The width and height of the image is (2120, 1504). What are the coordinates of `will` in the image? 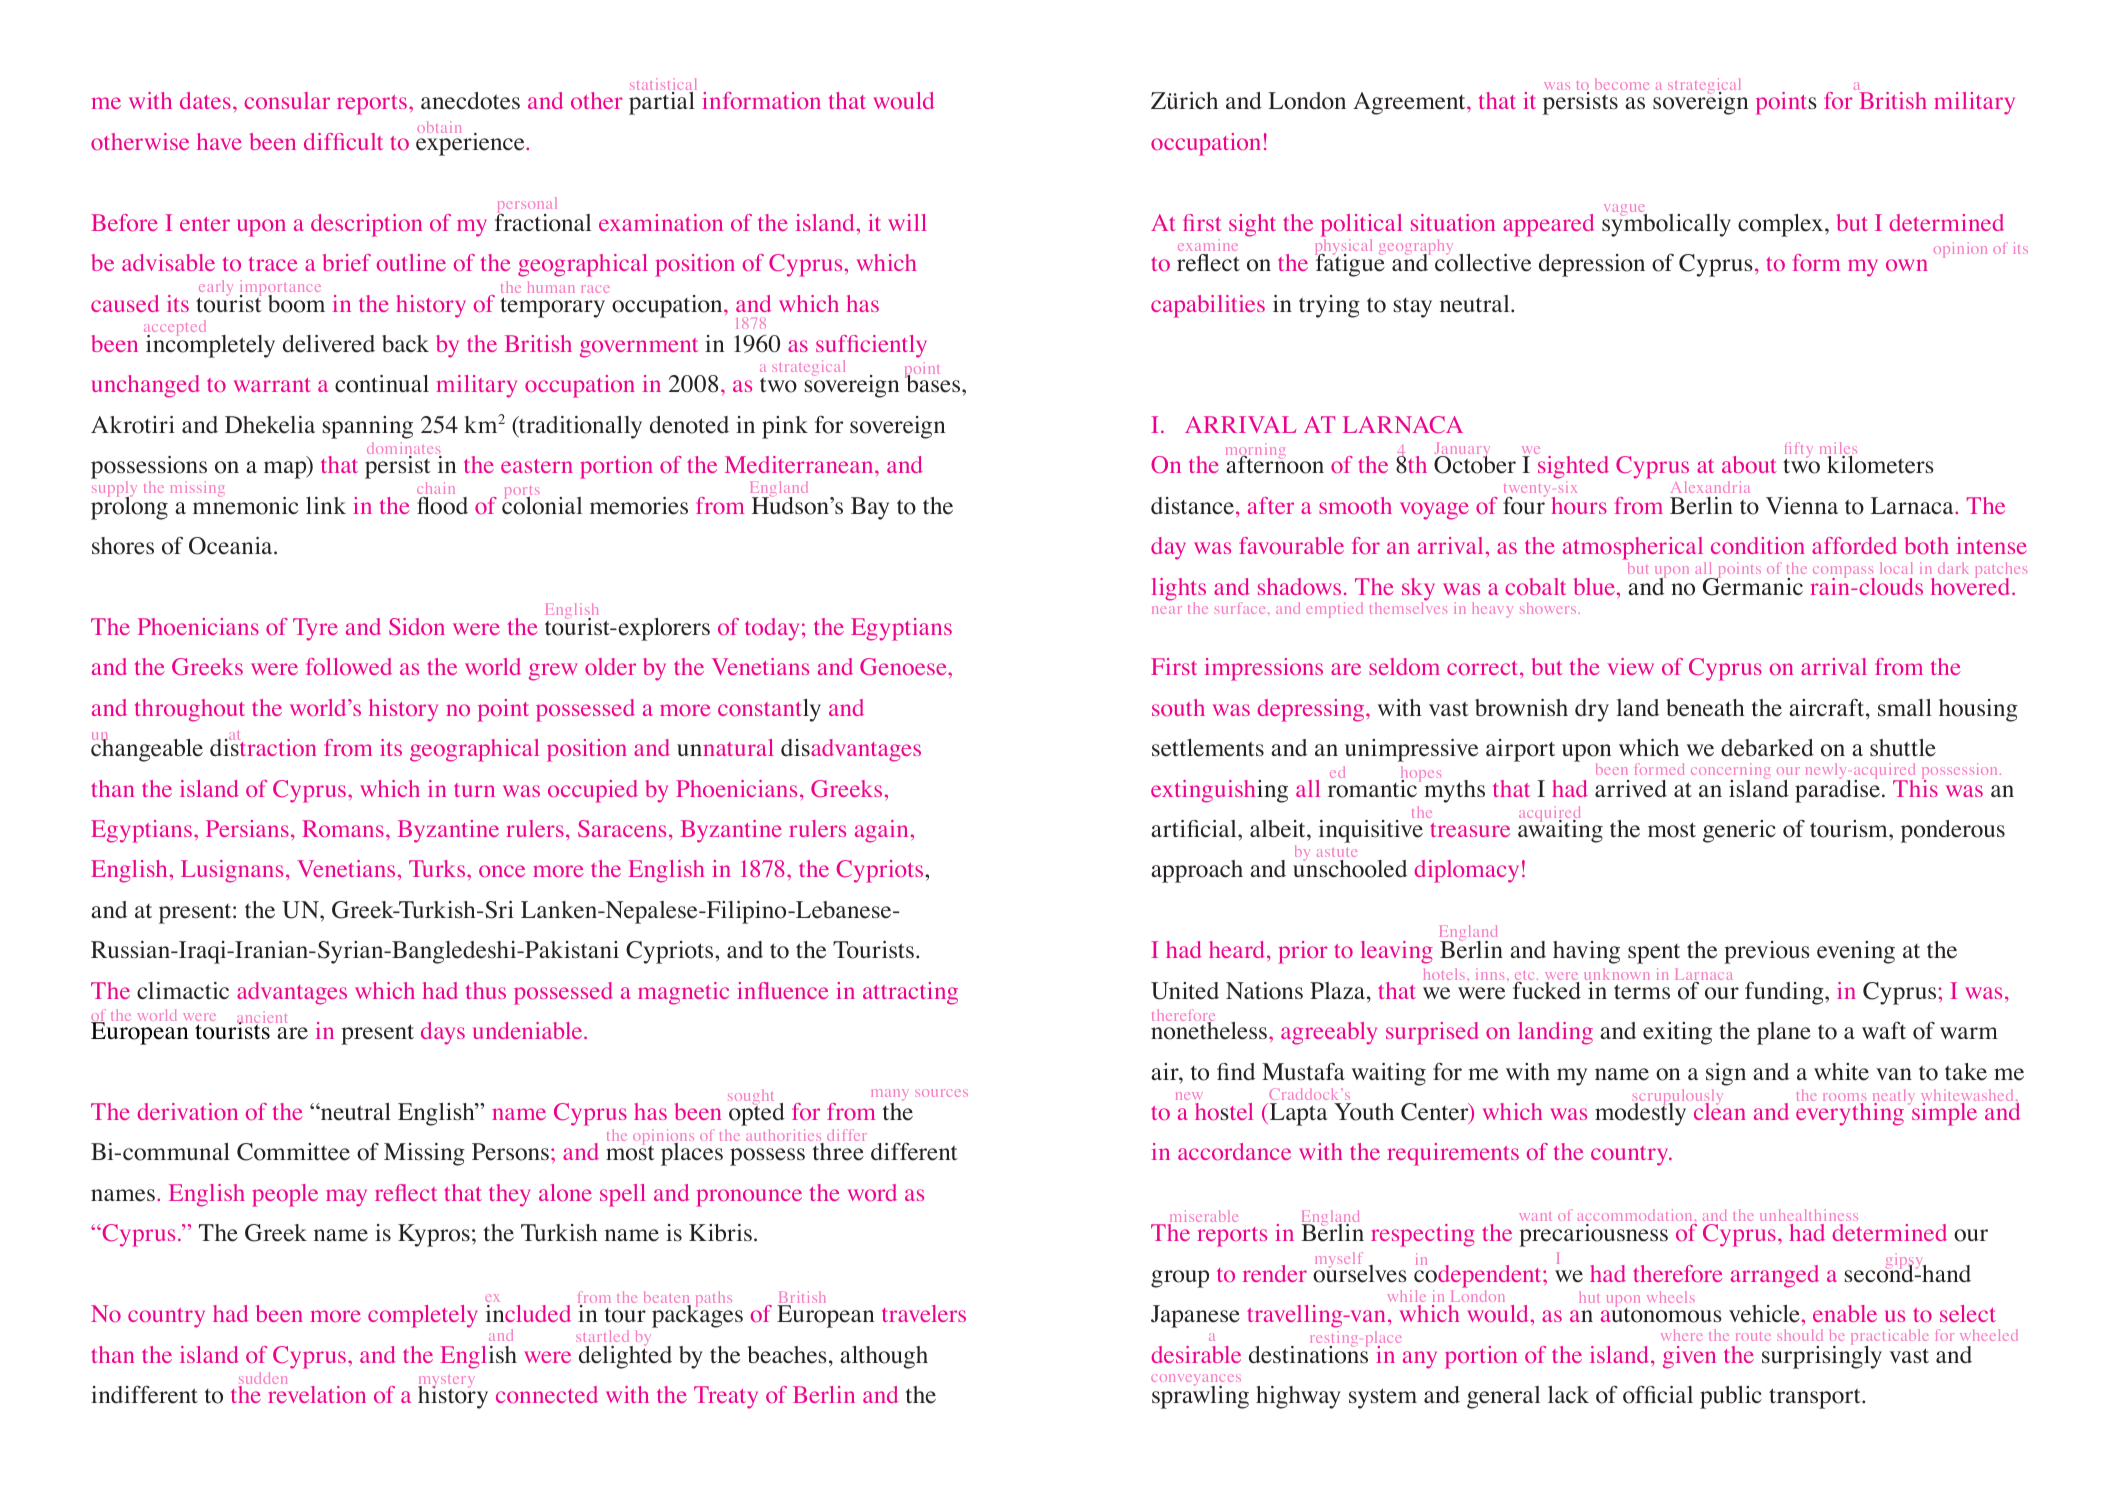 It's located at (907, 222).
